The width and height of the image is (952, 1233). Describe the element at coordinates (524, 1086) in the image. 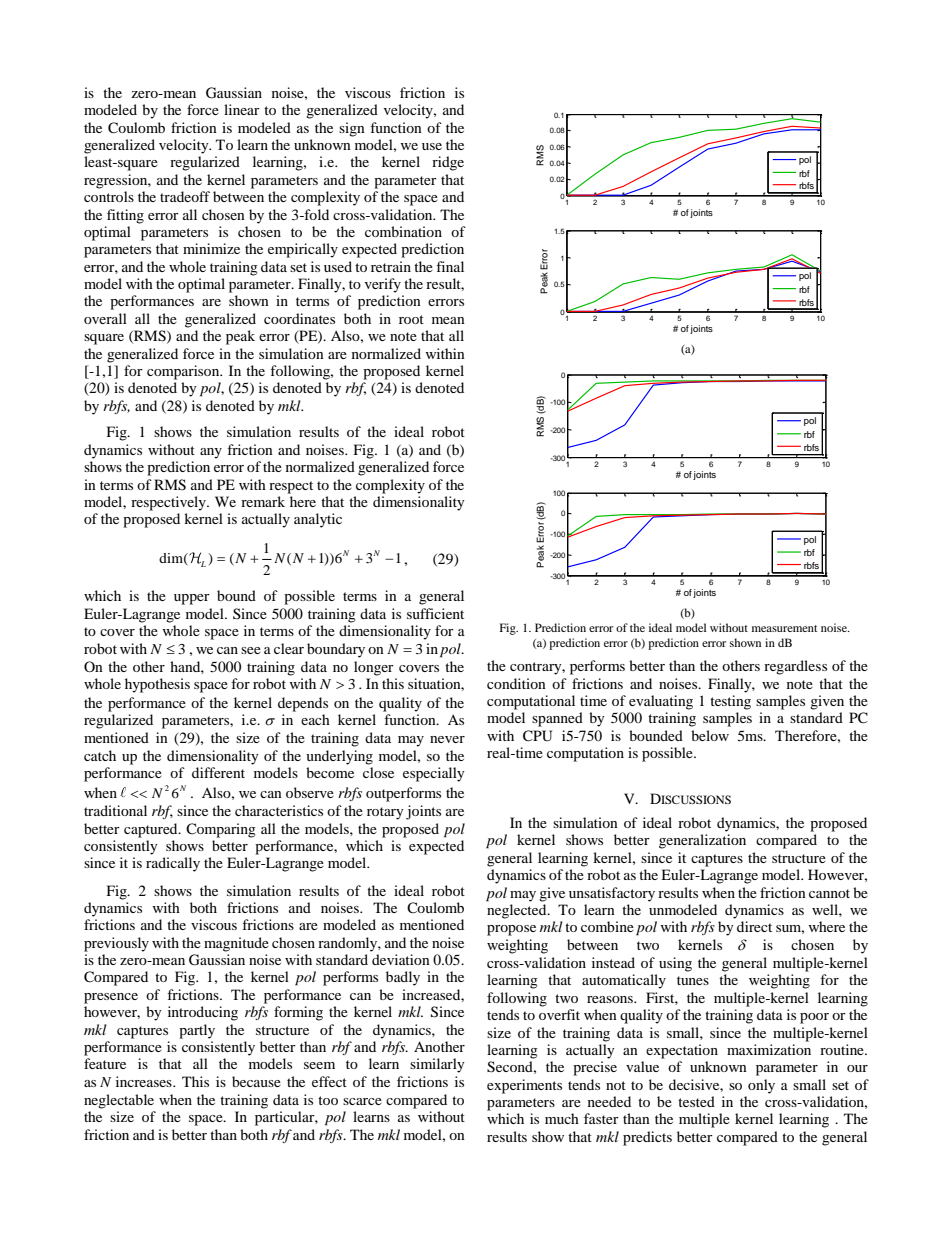

I see `experiments` at that location.
